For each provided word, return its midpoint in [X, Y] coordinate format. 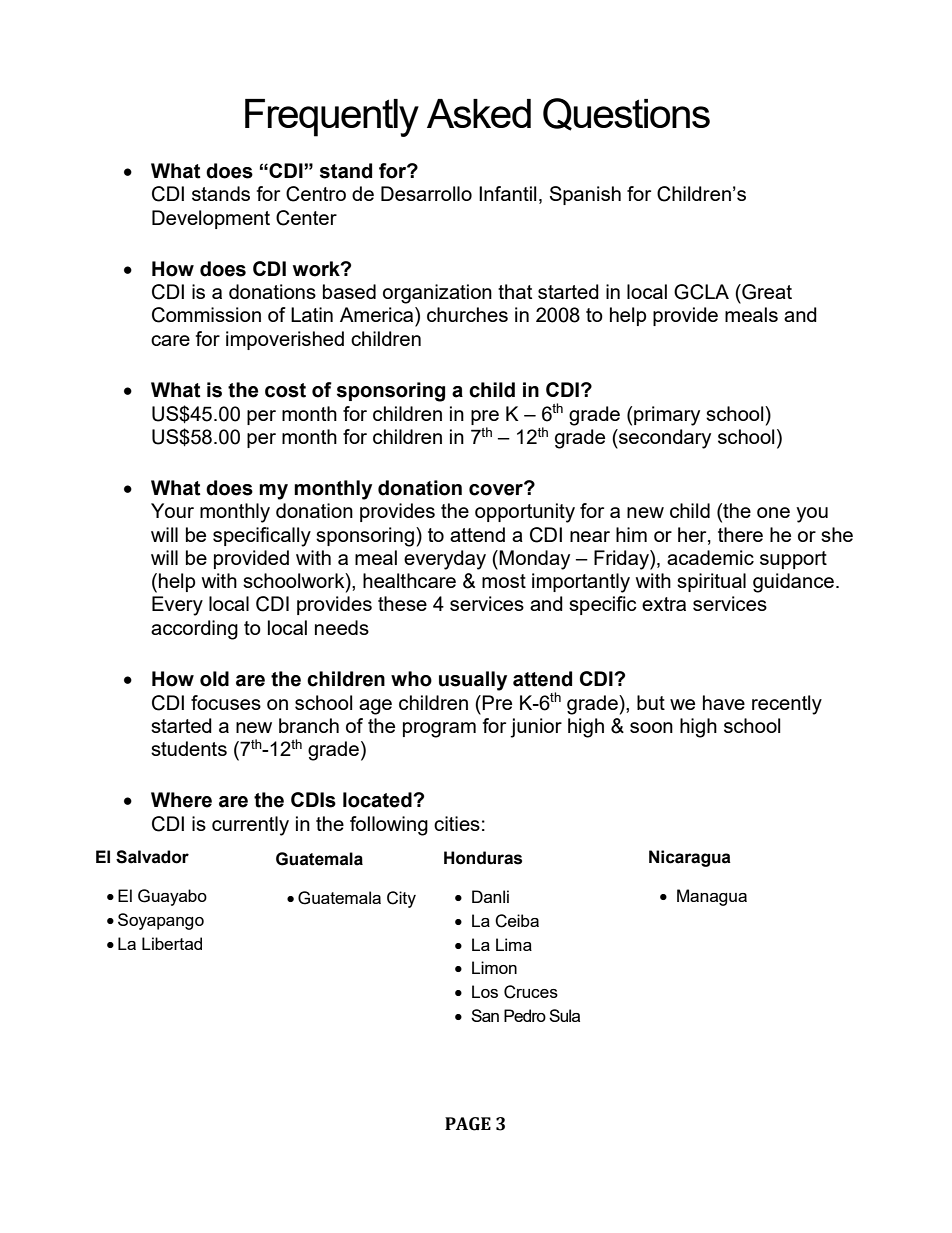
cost [285, 390]
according [194, 630]
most [504, 581]
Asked [479, 113]
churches [467, 314]
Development [211, 219]
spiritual [711, 582]
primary [667, 416]
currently [250, 826]
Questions [626, 114]
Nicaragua [690, 858]
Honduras [483, 858]
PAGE [468, 1124]
